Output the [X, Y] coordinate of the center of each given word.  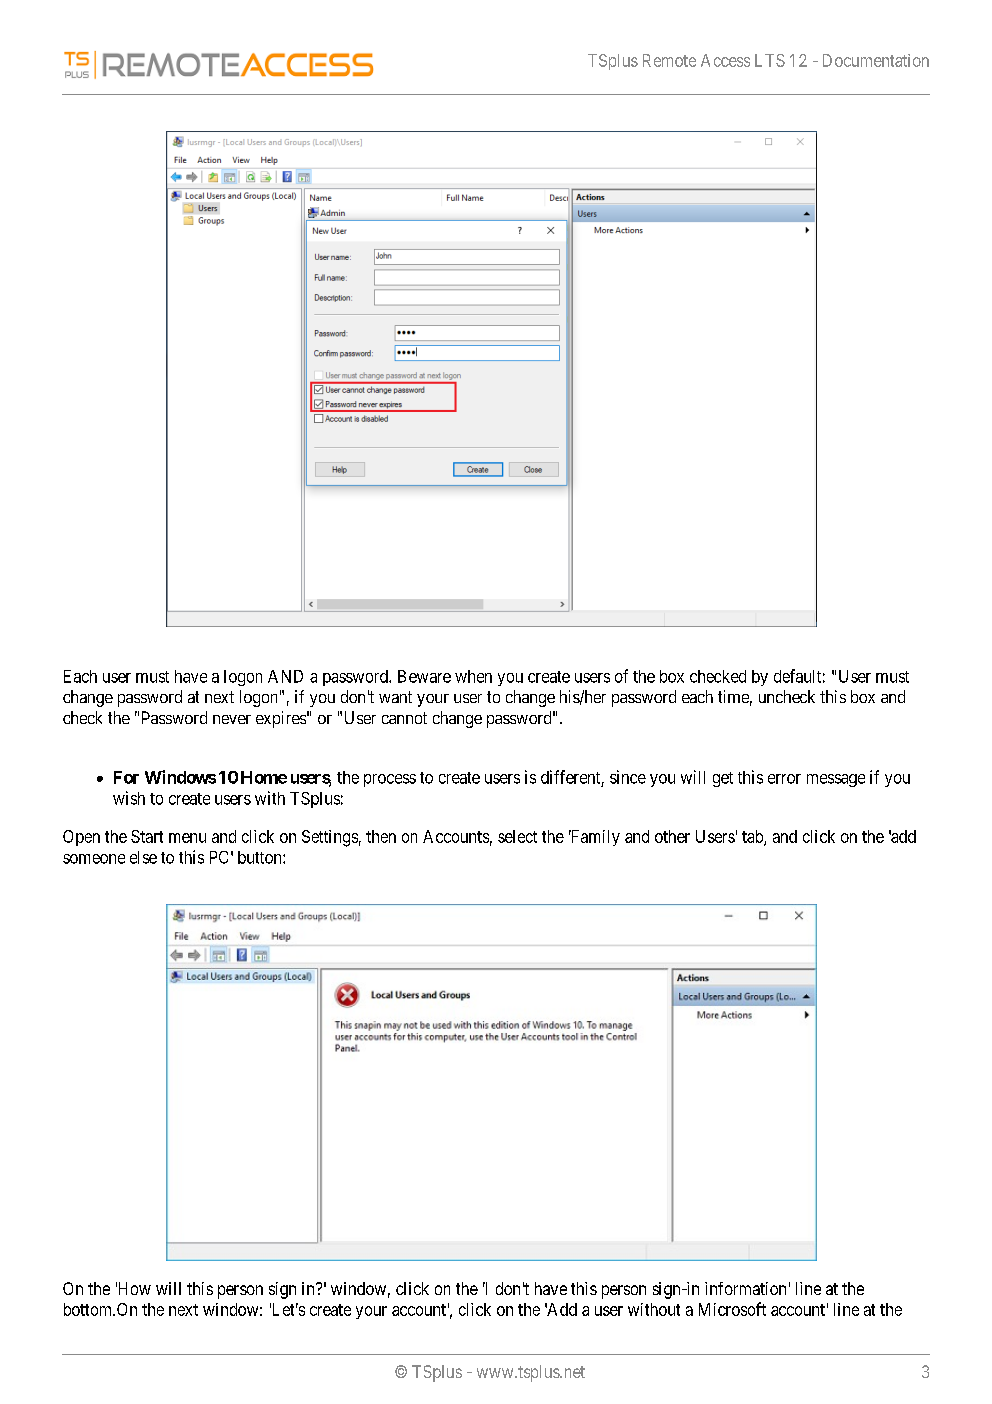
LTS [770, 60]
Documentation [876, 60]
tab [753, 837]
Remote [669, 60]
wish [129, 798]
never [232, 719]
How [133, 1288]
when [473, 676]
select [517, 836]
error [784, 779]
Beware [424, 676]
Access [725, 60]
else [143, 857]
